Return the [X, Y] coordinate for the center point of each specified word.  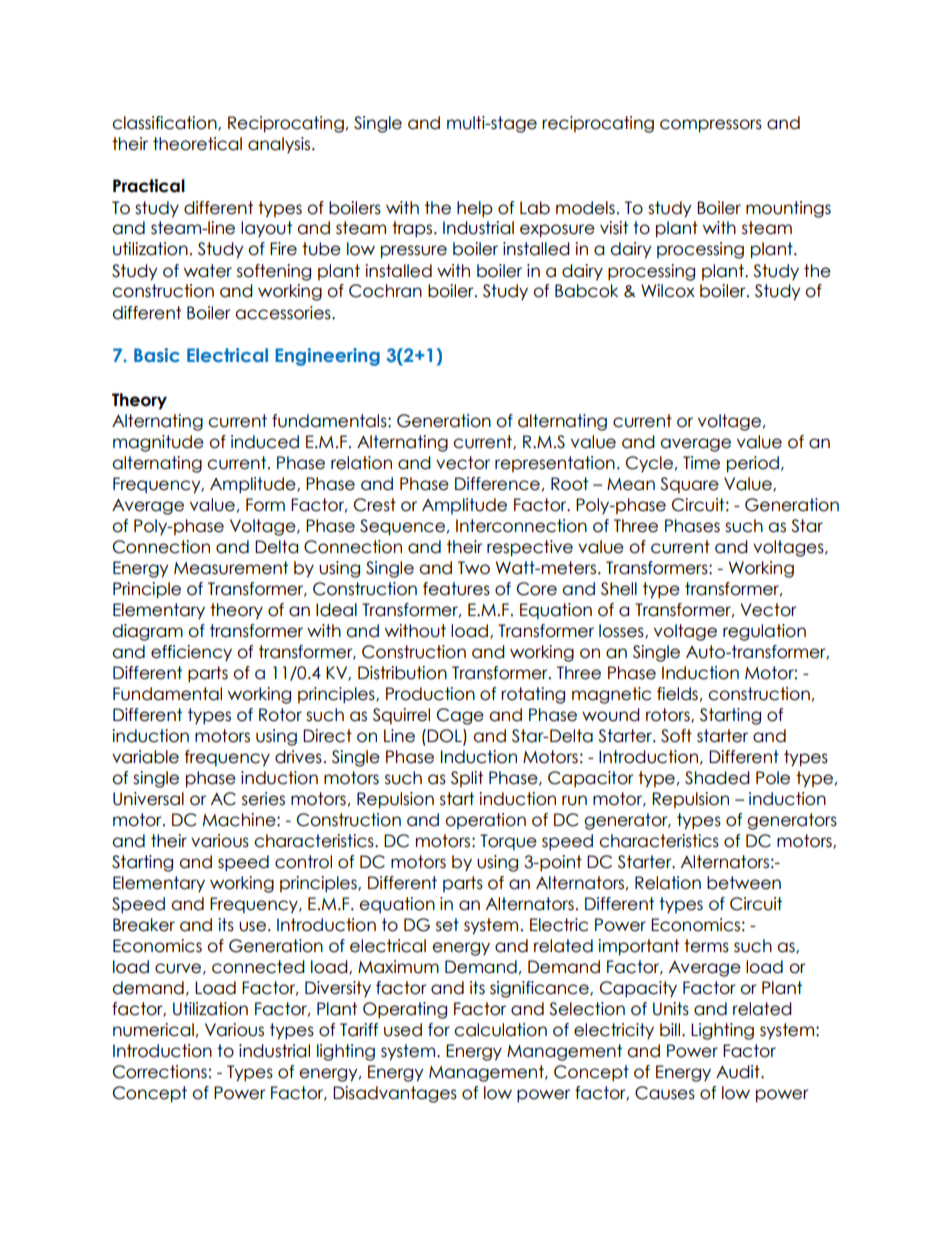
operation [485, 821]
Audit [739, 1072]
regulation [764, 632]
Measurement [231, 568]
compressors [711, 126]
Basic [157, 355]
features [456, 589]
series [263, 799]
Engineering [327, 357]
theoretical [197, 144]
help [475, 209]
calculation [500, 1030]
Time [701, 463]
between [744, 883]
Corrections [160, 1072]
